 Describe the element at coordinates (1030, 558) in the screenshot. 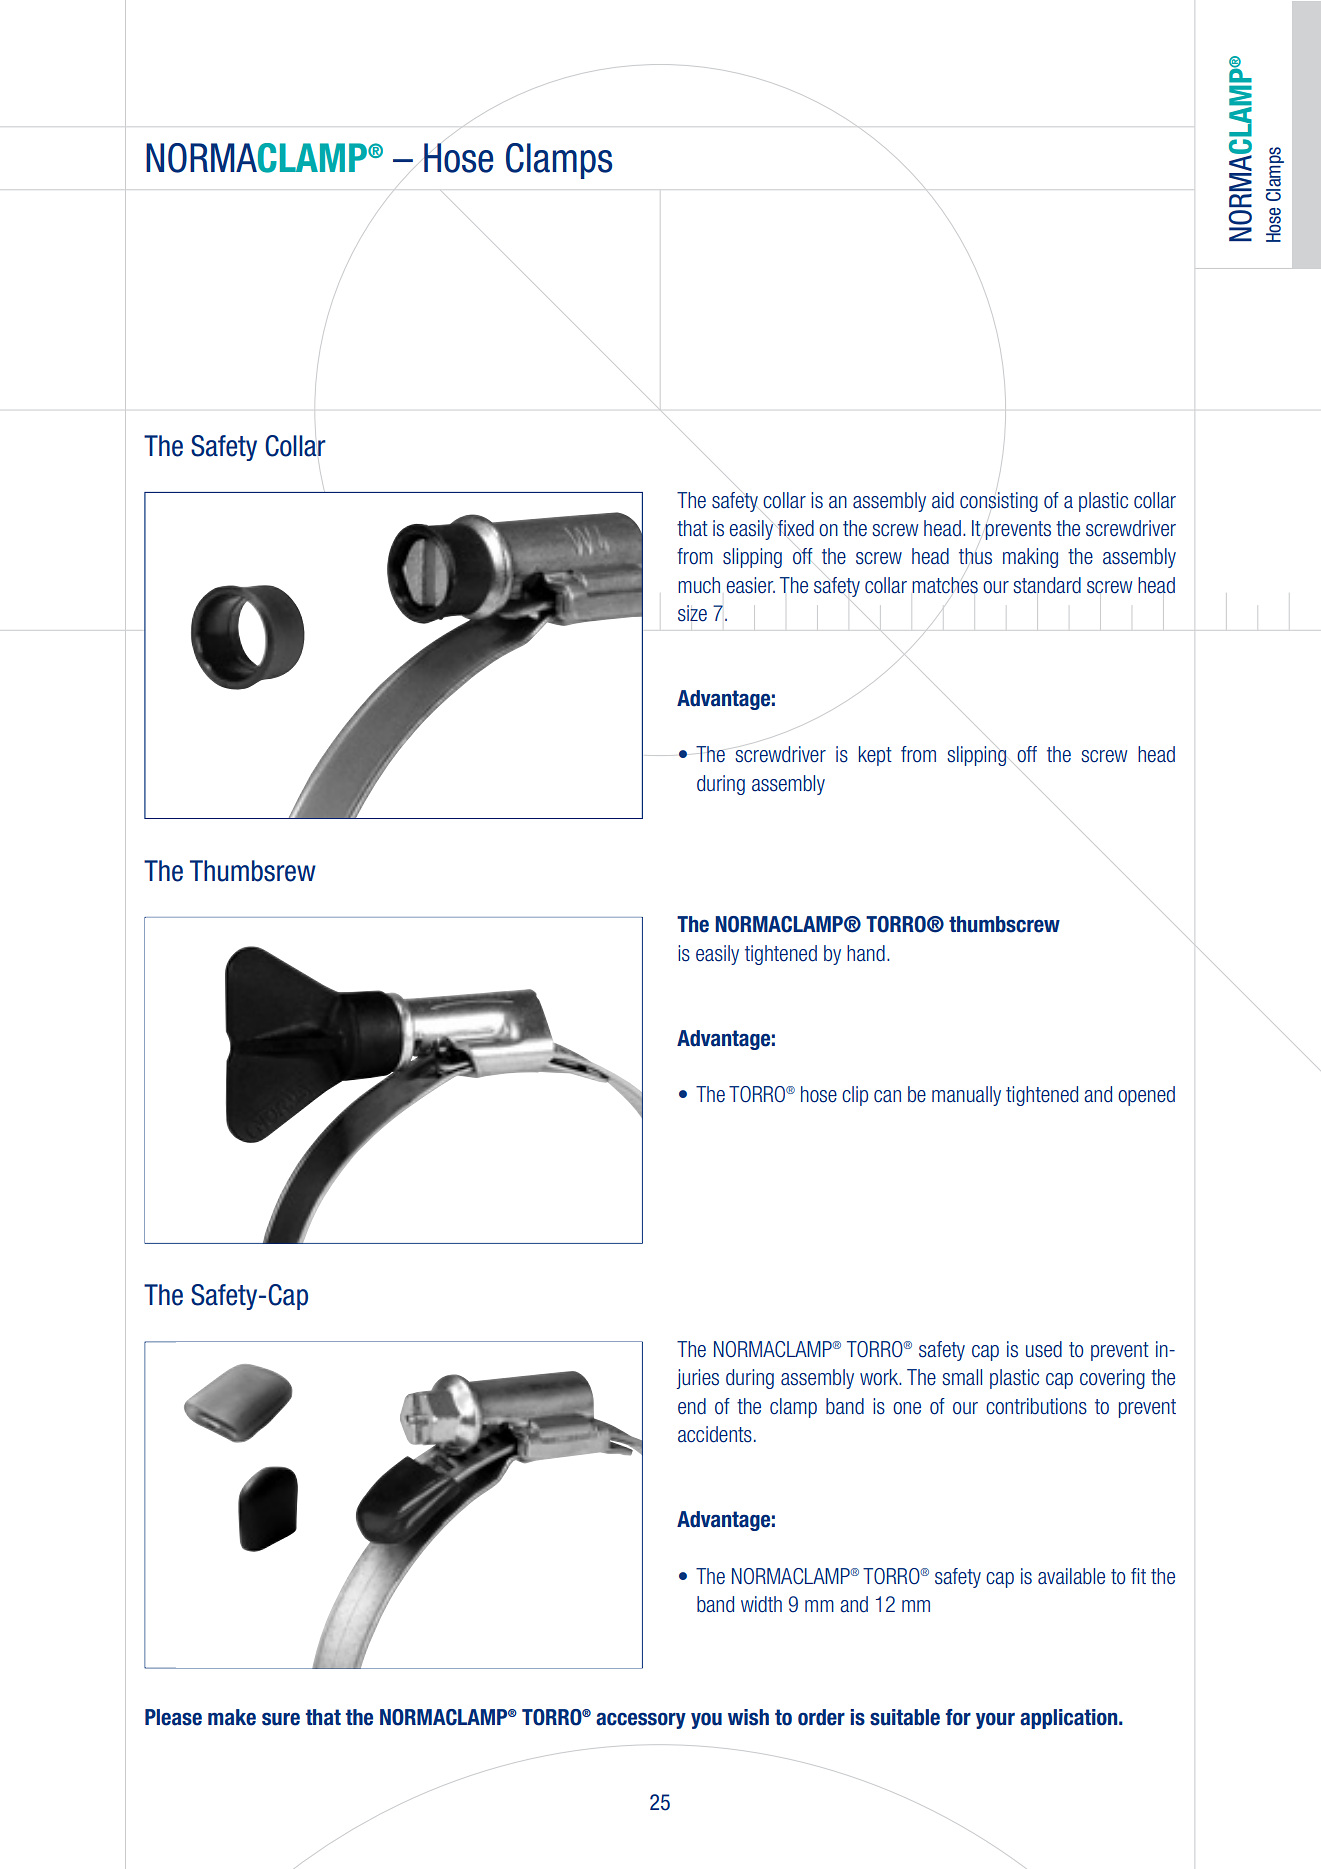

I see `making` at that location.
